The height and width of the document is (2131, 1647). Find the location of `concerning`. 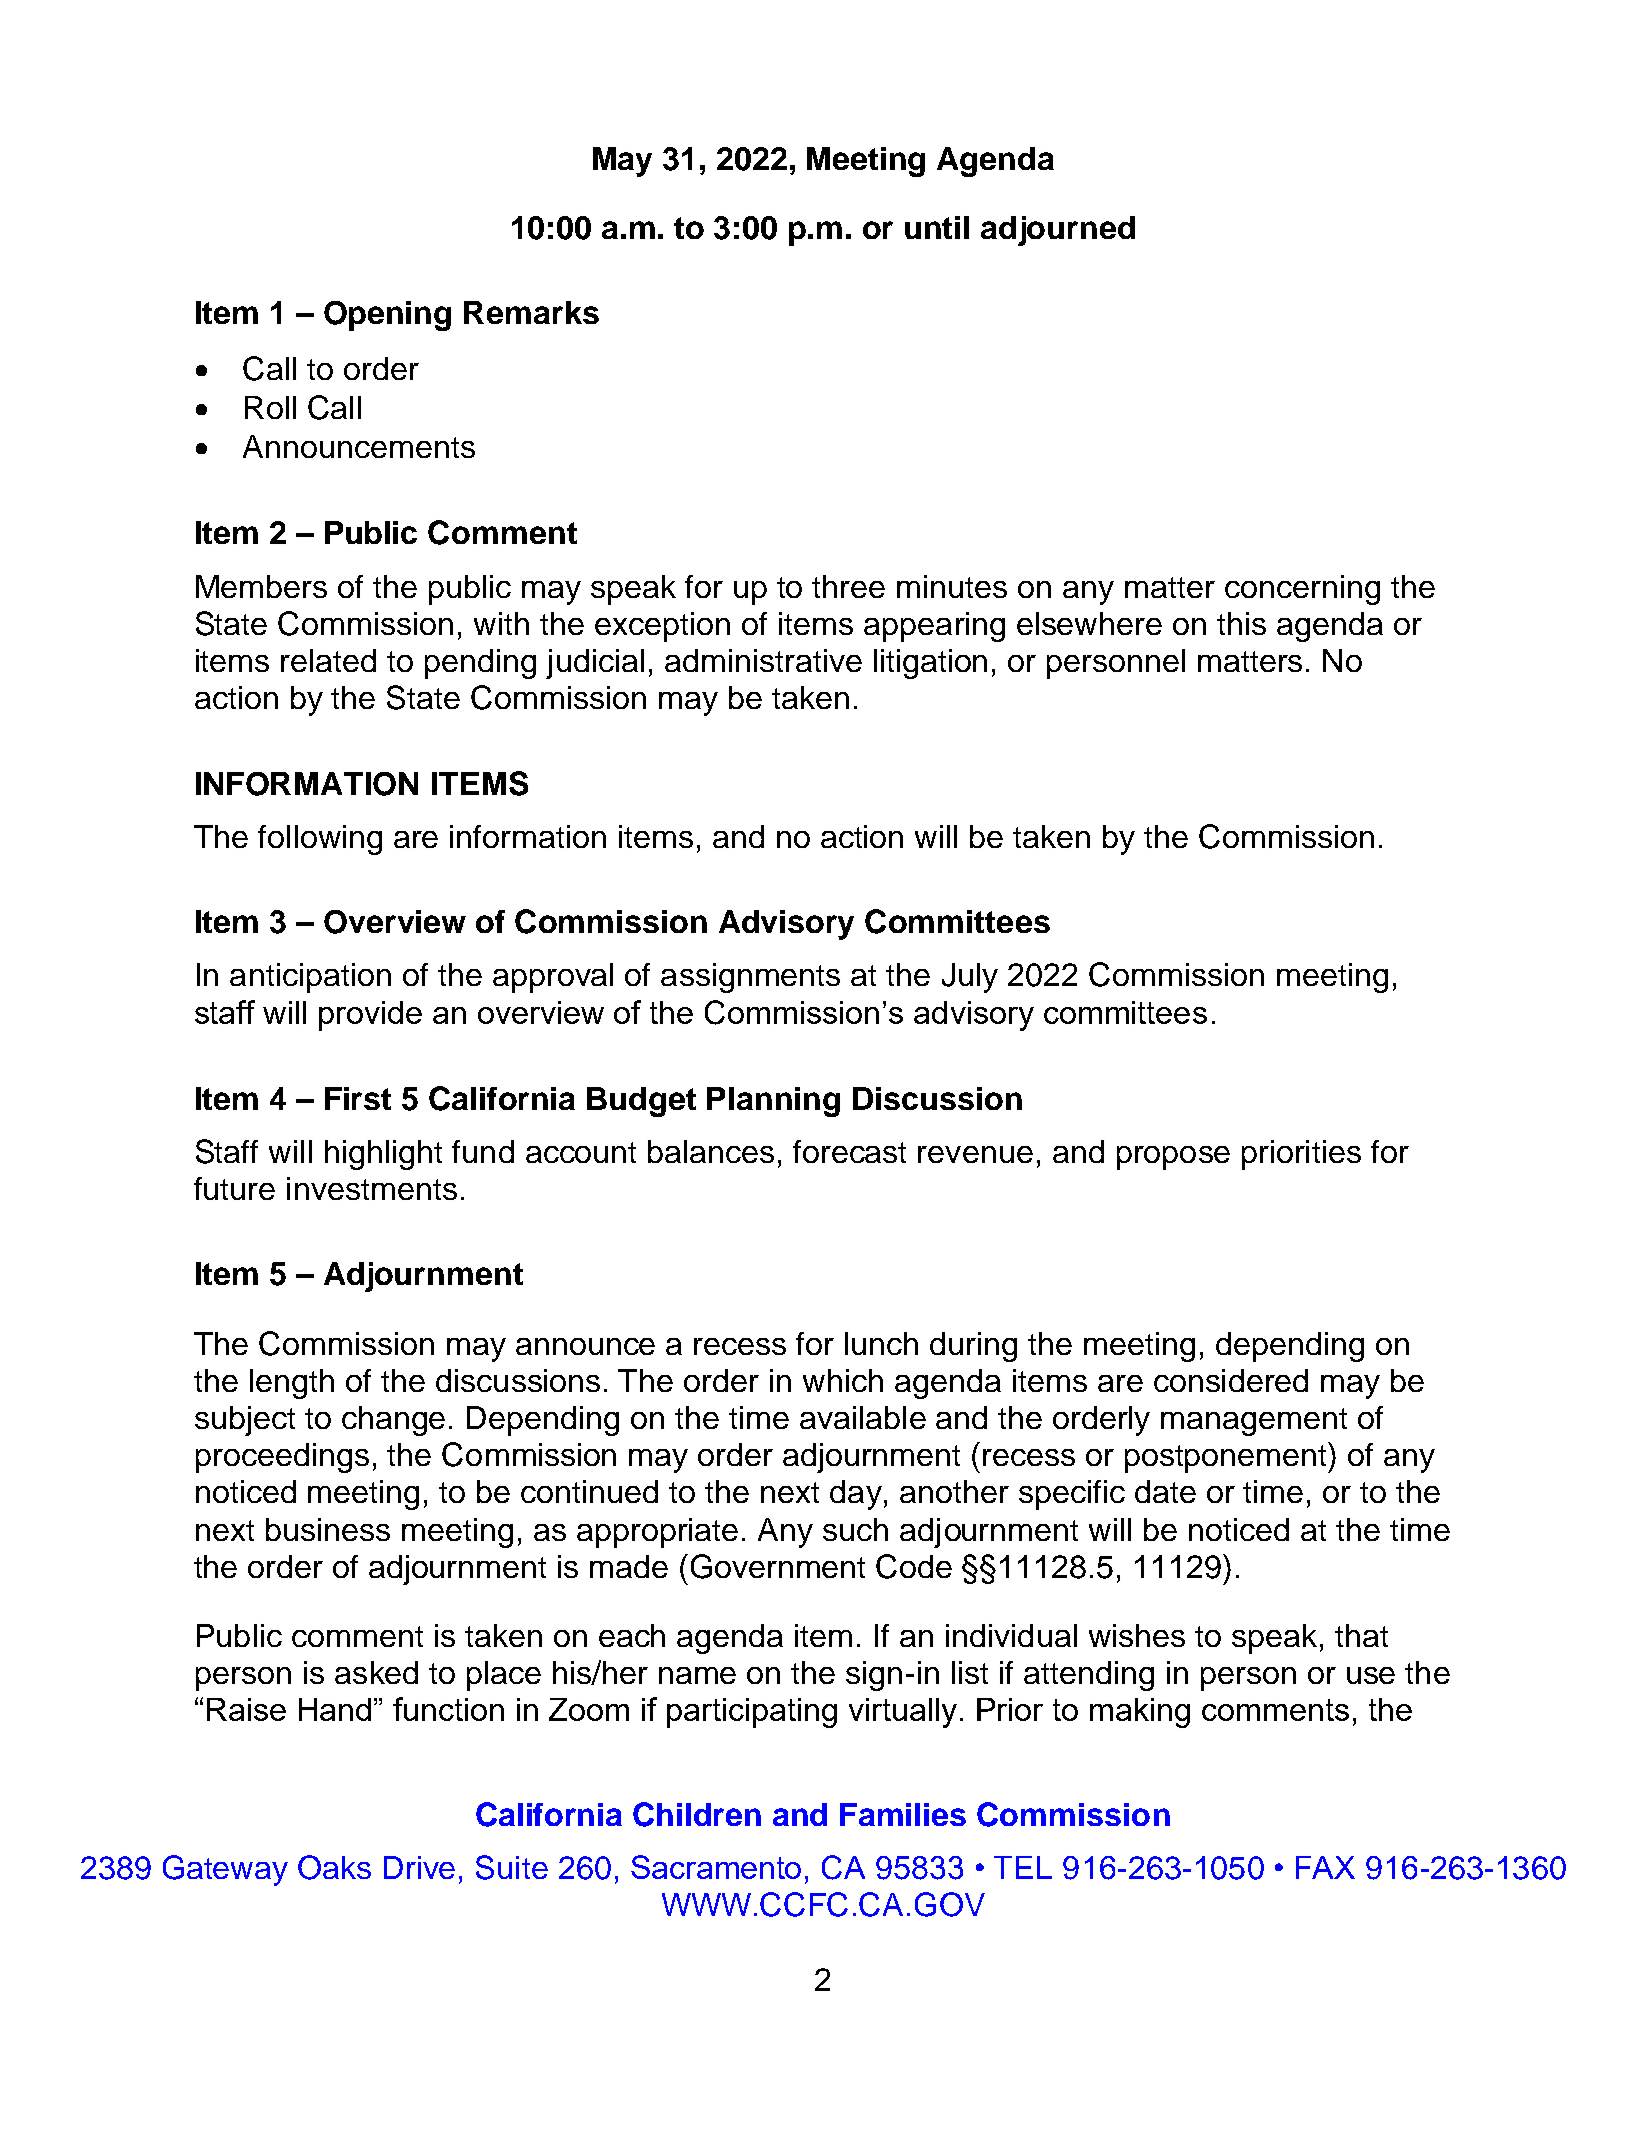

concerning is located at coordinates (1302, 590).
